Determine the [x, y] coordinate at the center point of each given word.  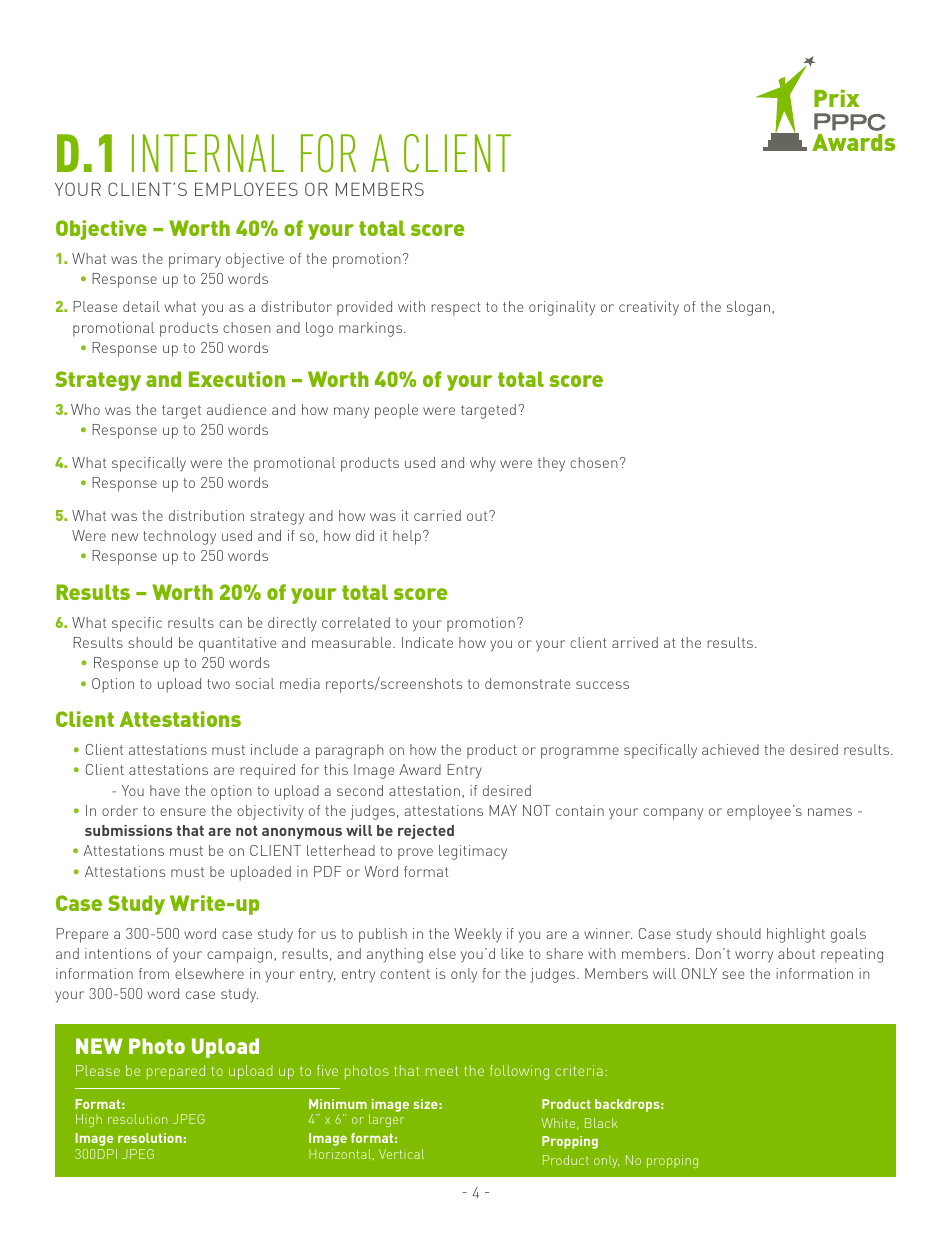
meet [442, 1071]
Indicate [427, 642]
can [230, 624]
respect [456, 309]
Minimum [338, 1104]
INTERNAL [208, 153]
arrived [635, 642]
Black [601, 1123]
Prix [836, 98]
